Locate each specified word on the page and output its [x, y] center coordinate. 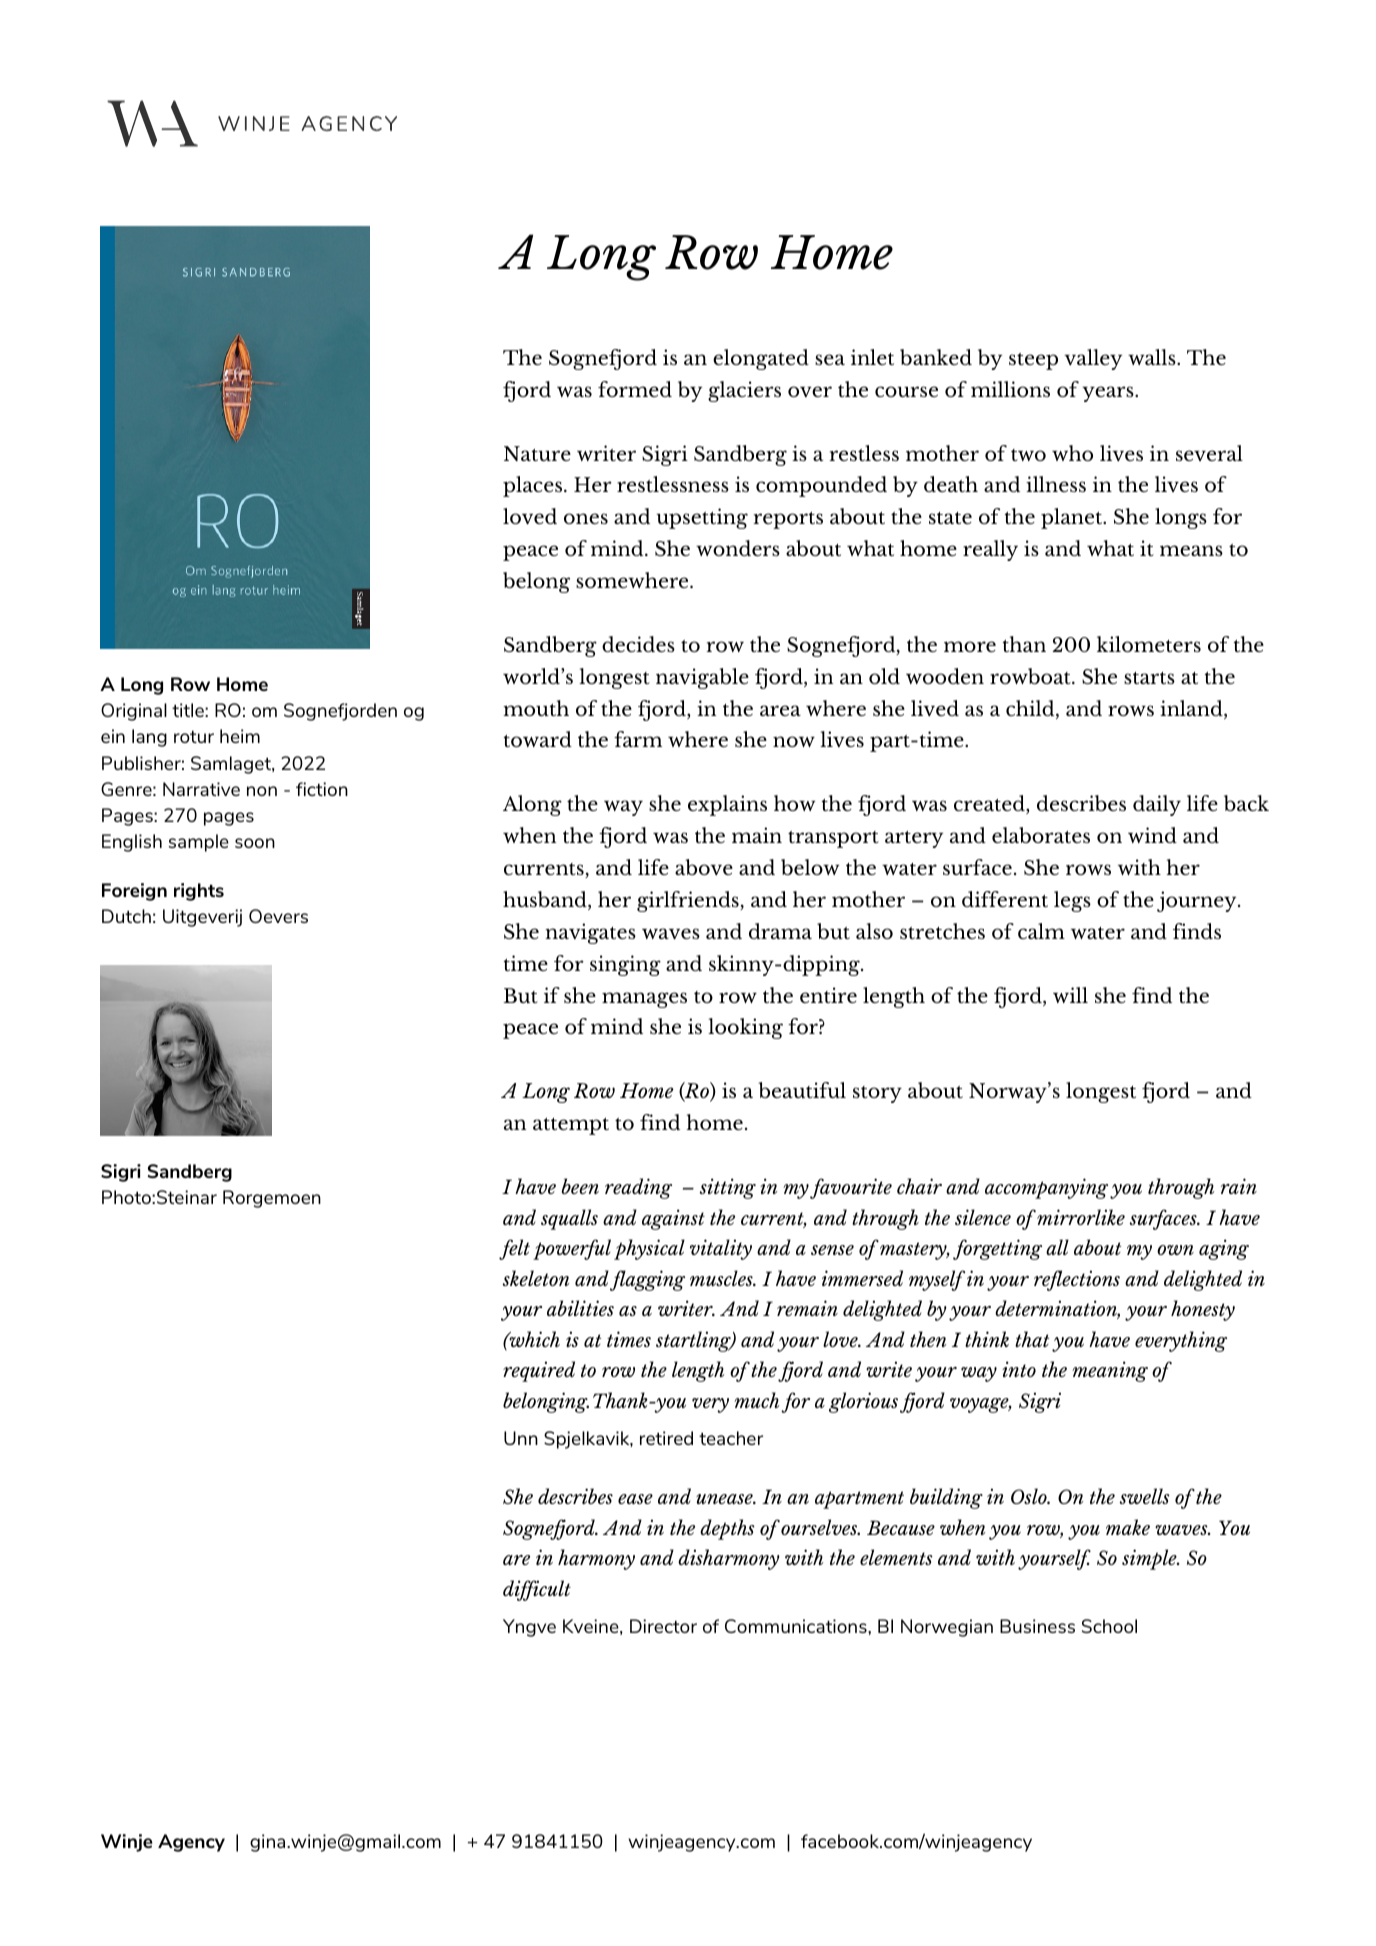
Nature [537, 453]
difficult [537, 1590]
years [1109, 394]
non [262, 791]
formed [635, 389]
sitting [728, 1188]
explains [727, 805]
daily [1157, 805]
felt [514, 1249]
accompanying [1046, 1188]
